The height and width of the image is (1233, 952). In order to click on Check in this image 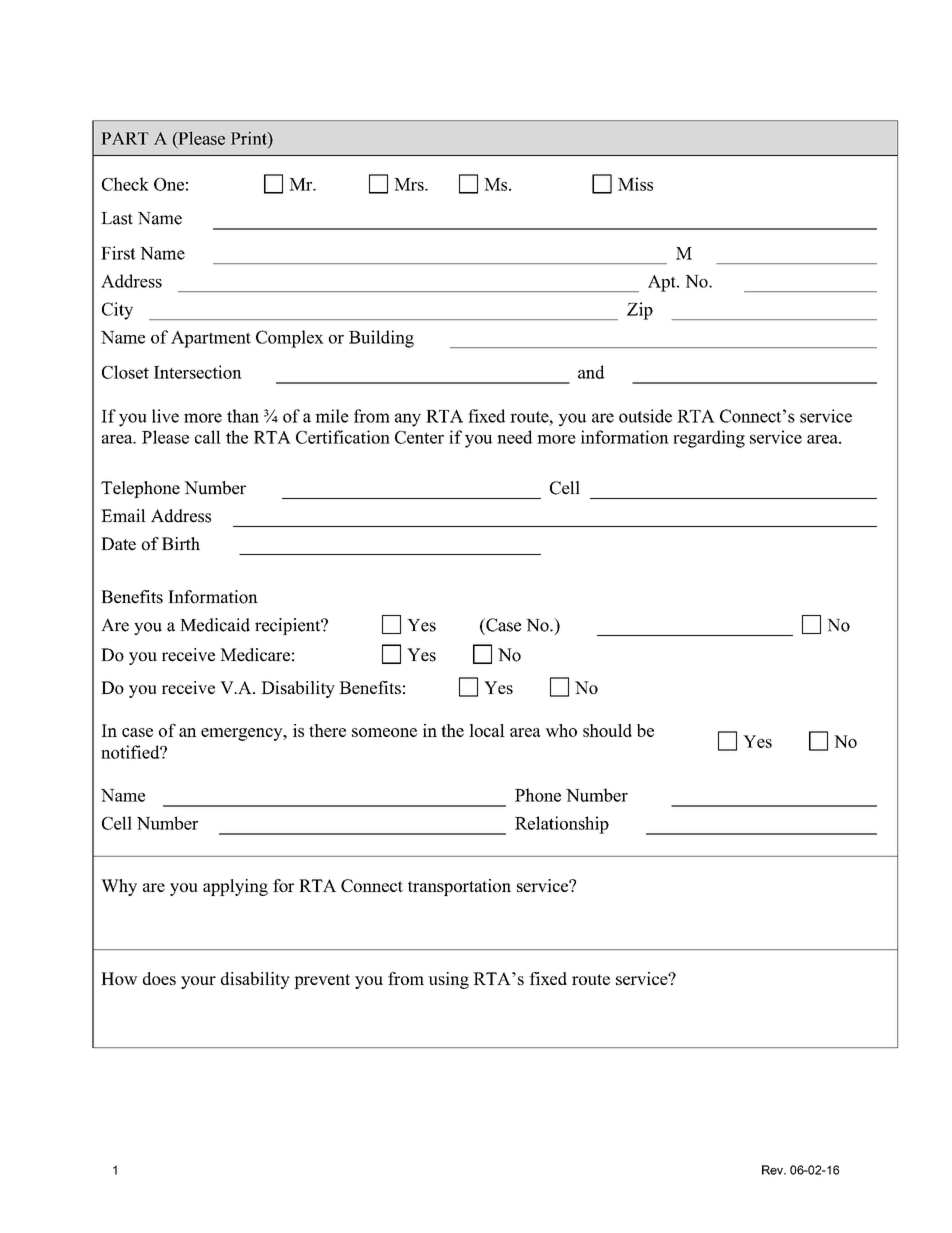, I will do `click(125, 184)`.
